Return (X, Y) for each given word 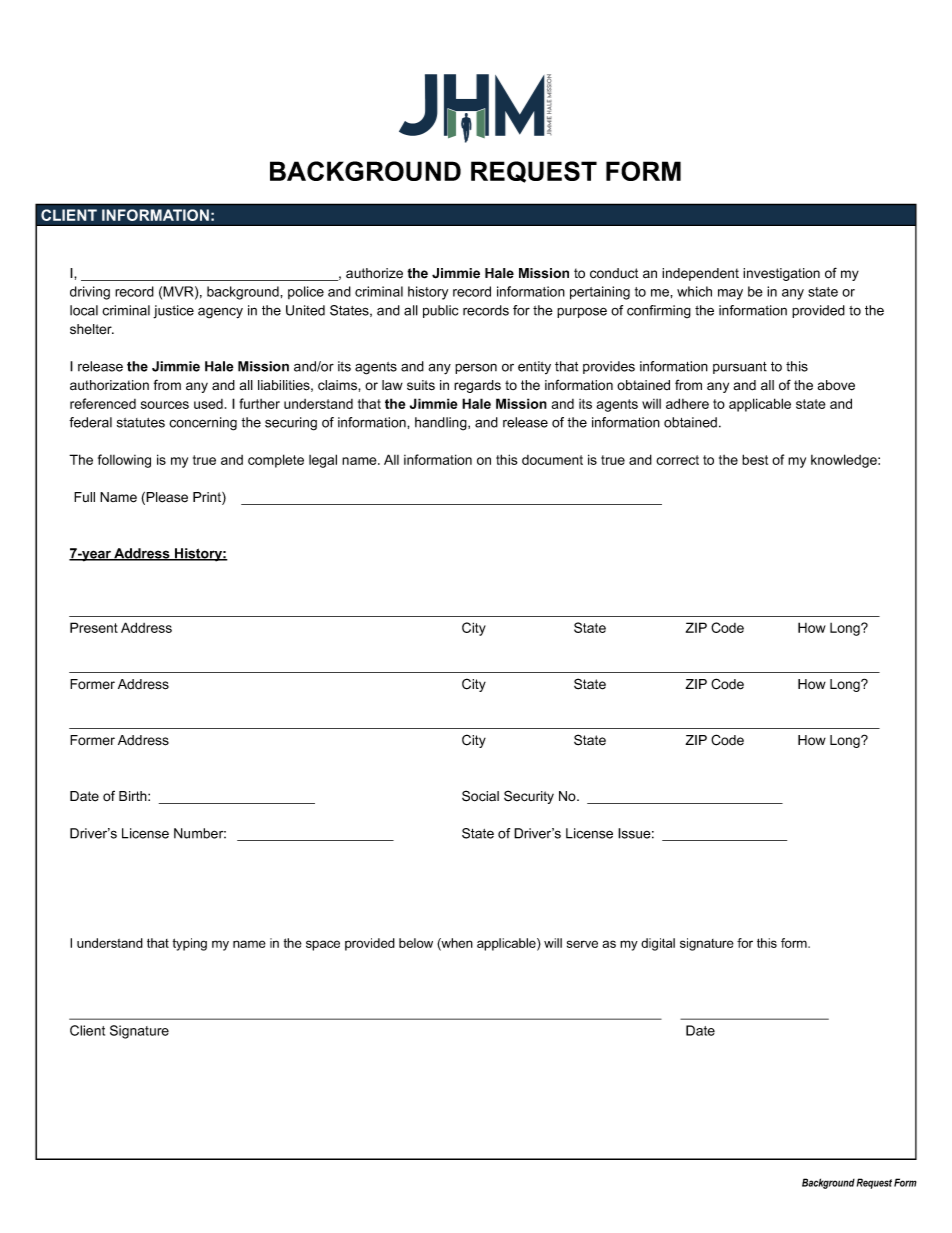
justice (173, 312)
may (730, 294)
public (440, 311)
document (552, 460)
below (416, 943)
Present (94, 627)
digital (658, 944)
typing (190, 944)
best (755, 459)
